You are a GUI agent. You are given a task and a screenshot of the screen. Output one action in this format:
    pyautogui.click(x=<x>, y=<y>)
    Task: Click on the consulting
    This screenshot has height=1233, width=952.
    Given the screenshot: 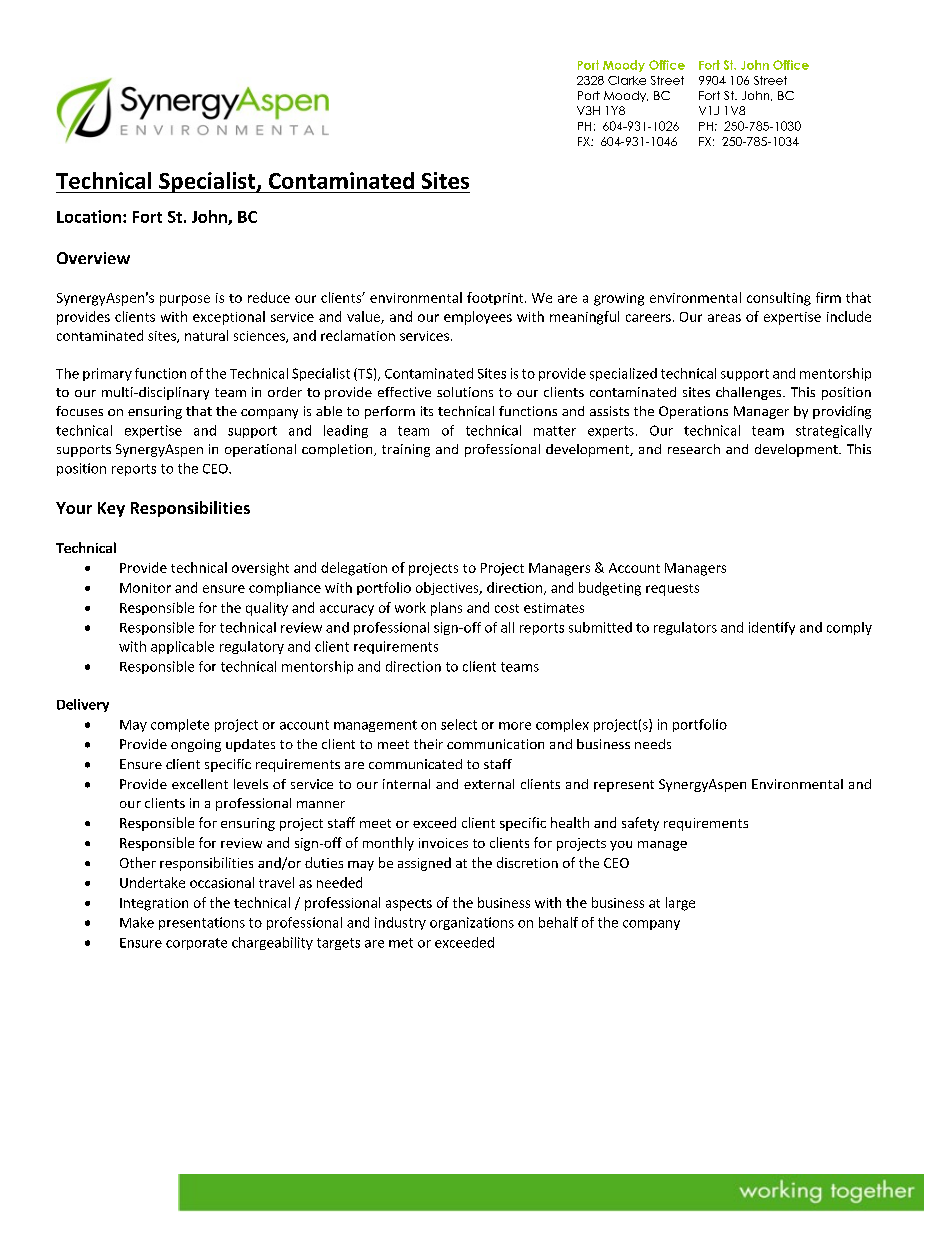 What is the action you would take?
    pyautogui.click(x=779, y=299)
